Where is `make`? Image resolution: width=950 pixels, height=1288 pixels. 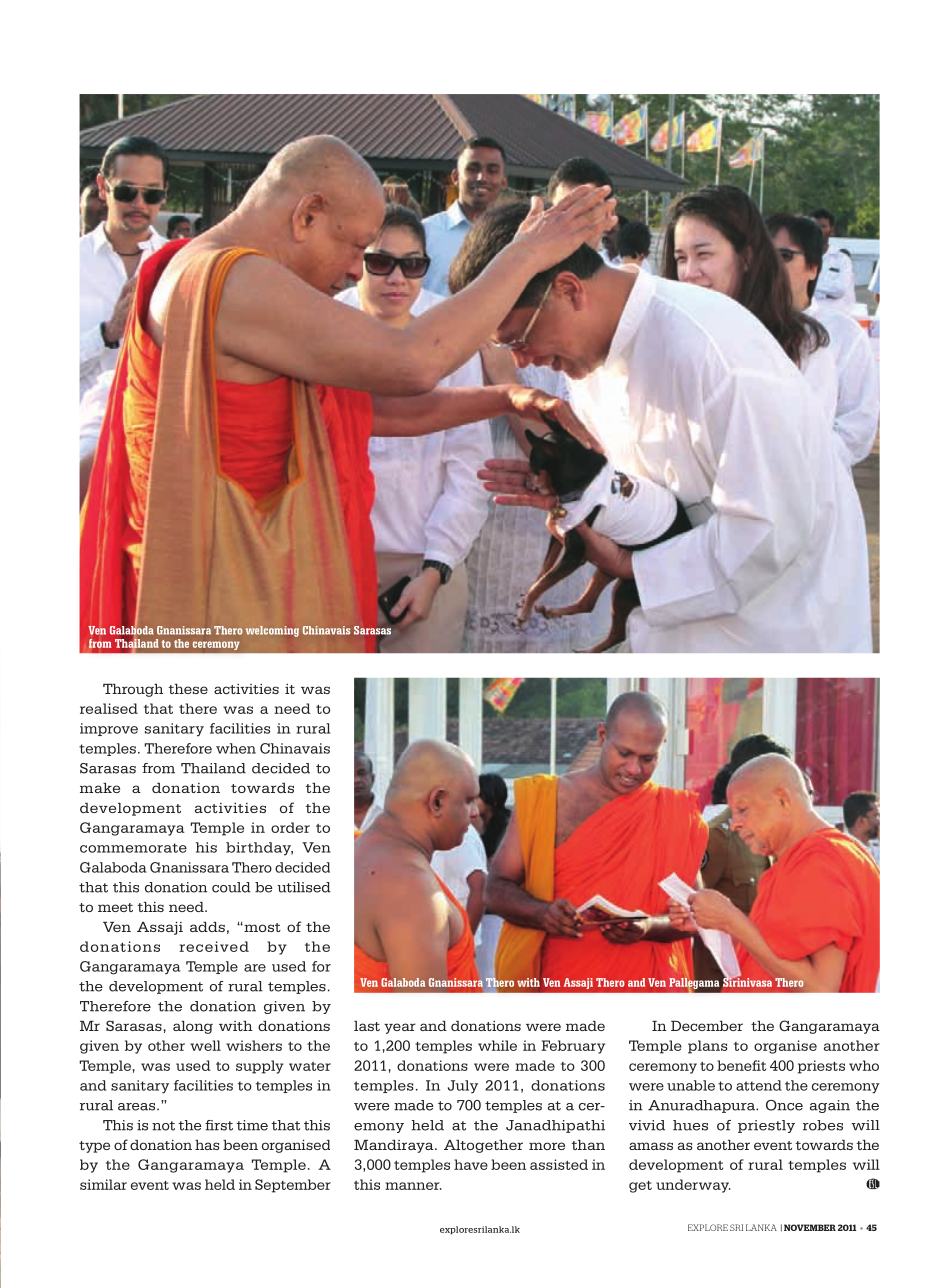
make is located at coordinates (100, 788).
